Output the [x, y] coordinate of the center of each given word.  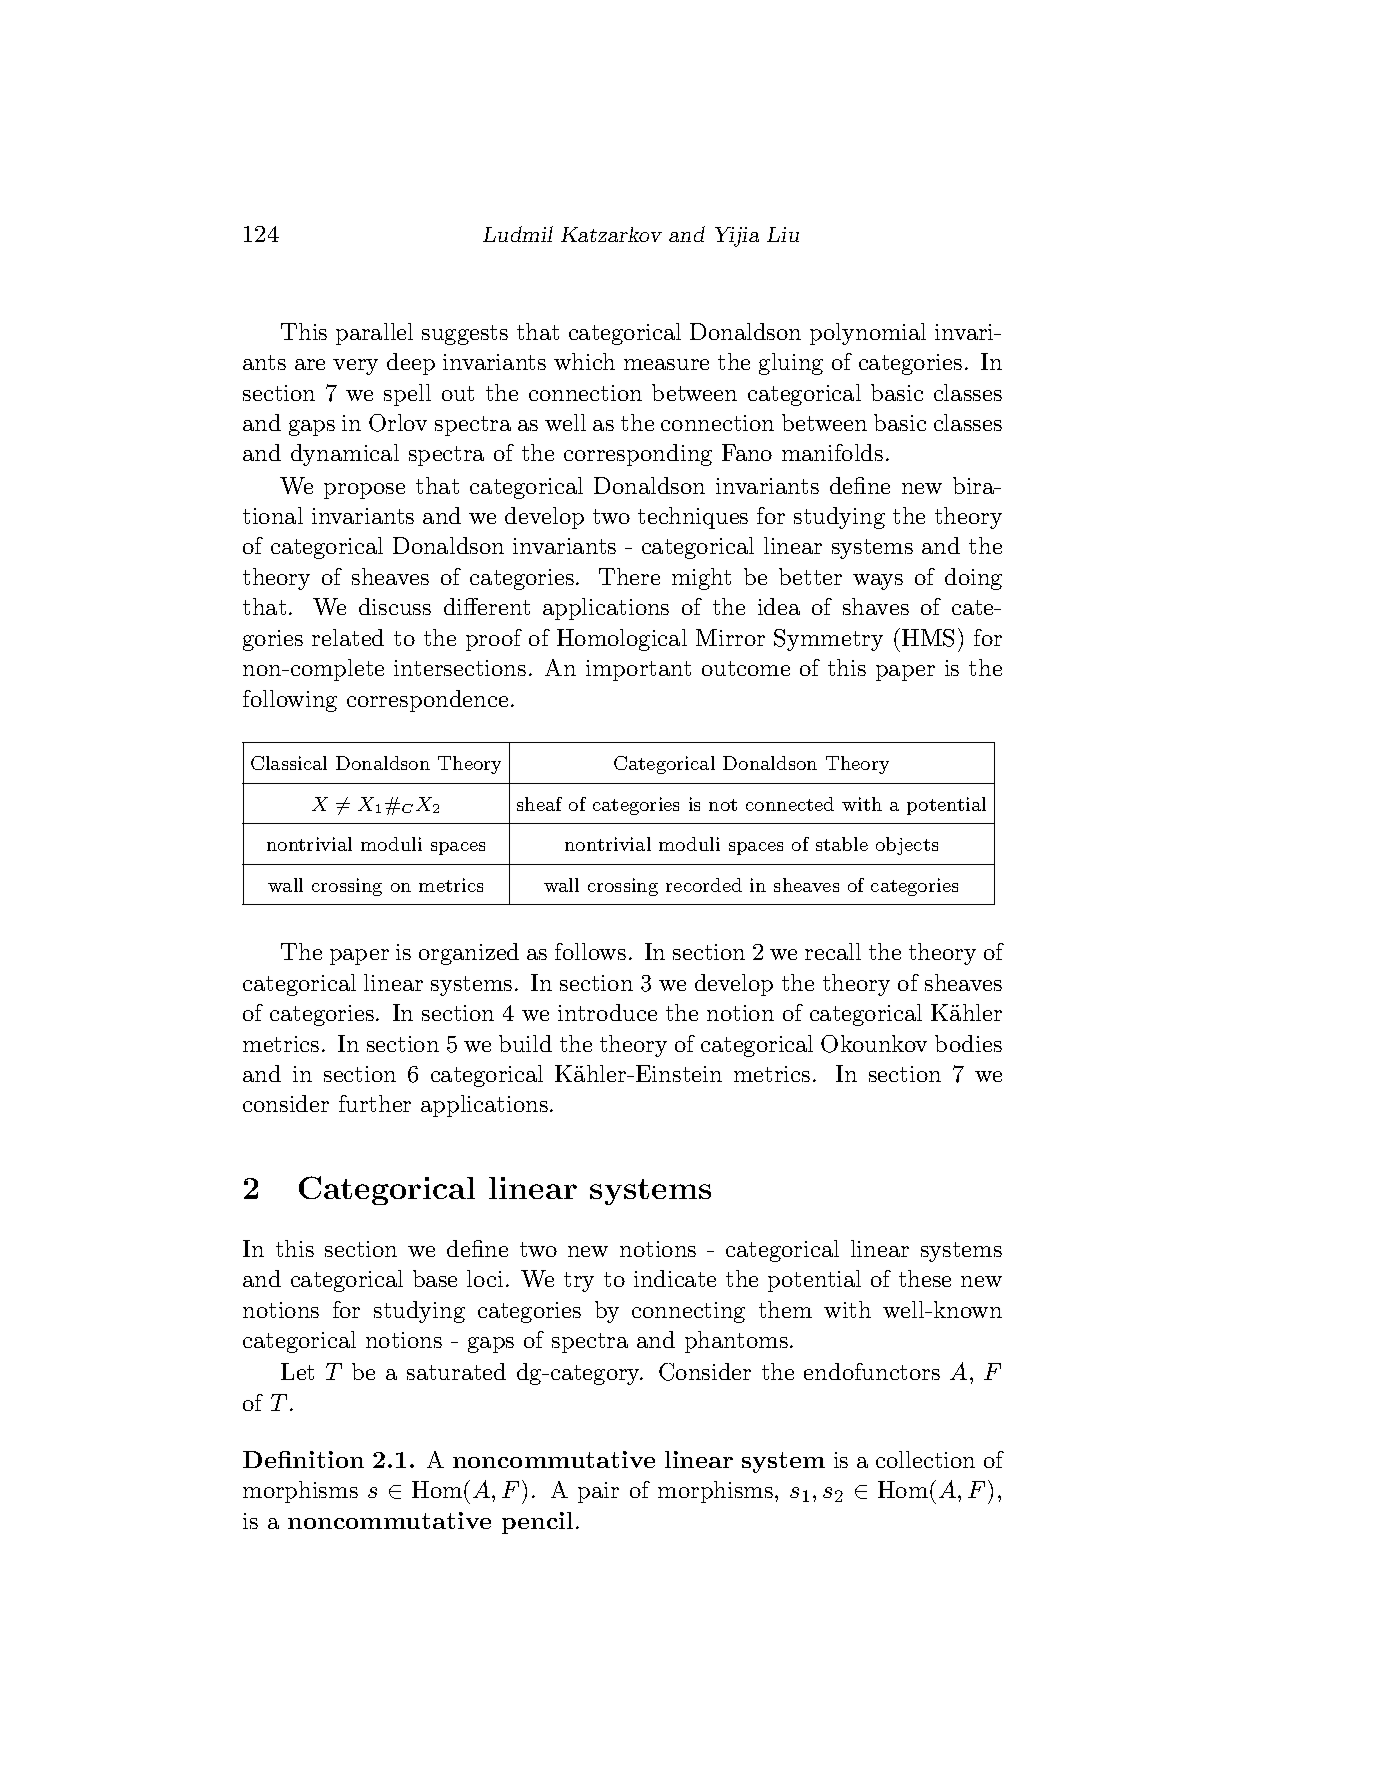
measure [666, 364]
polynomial [868, 334]
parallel [374, 334]
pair [598, 1492]
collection [925, 1459]
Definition [303, 1459]
